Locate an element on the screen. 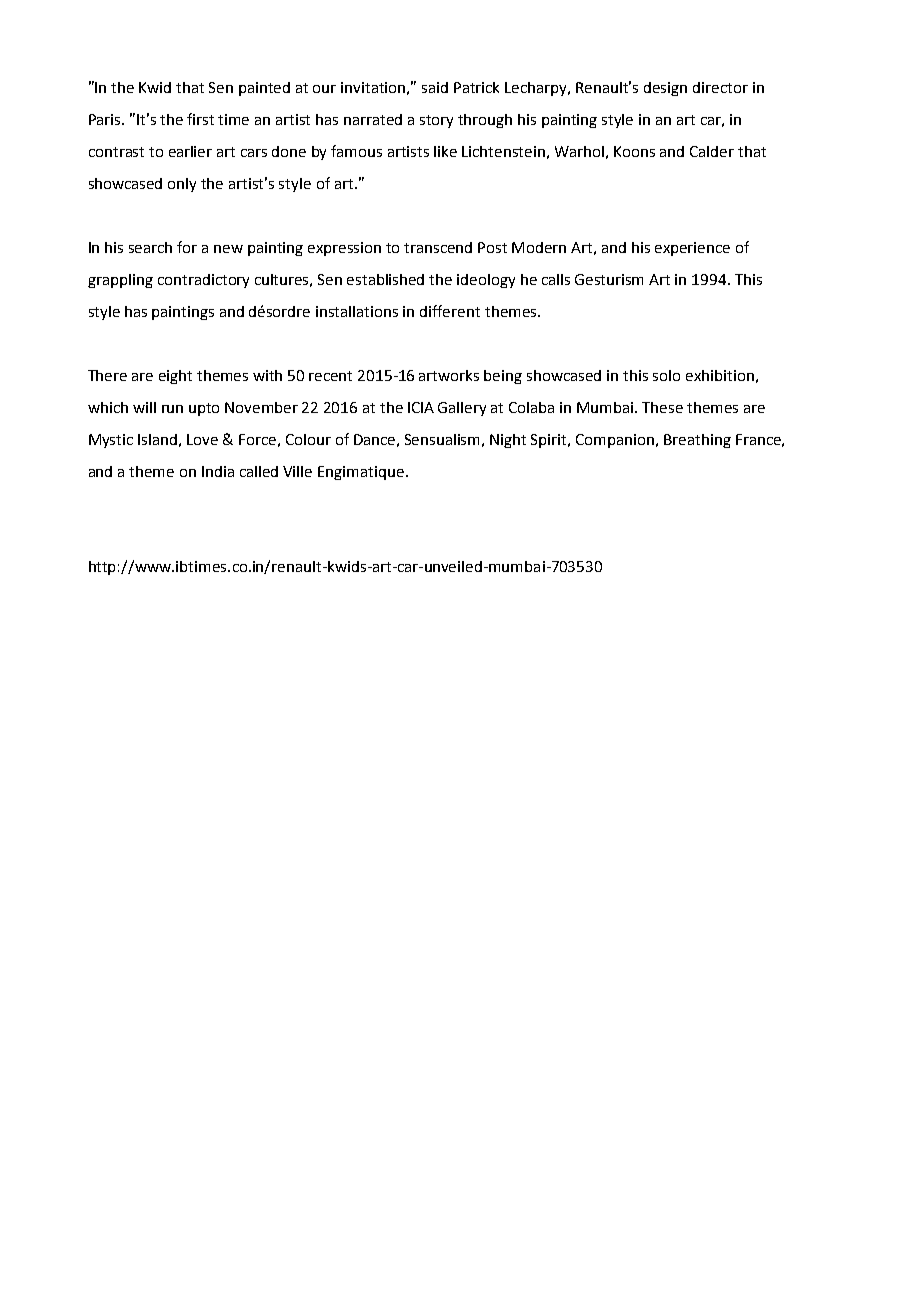  said is located at coordinates (435, 87).
